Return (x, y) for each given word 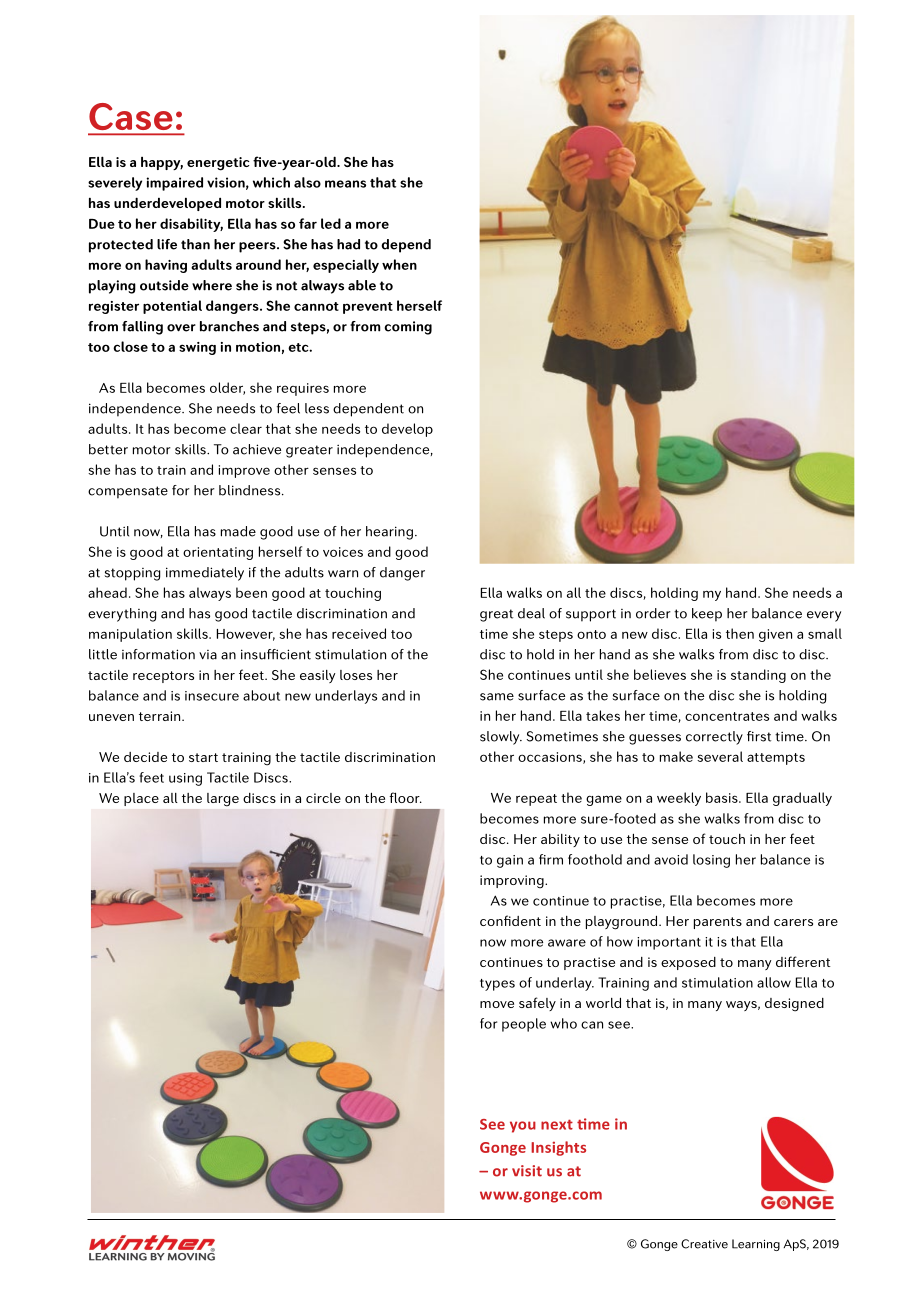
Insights (558, 1148)
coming (408, 328)
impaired (174, 184)
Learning (756, 1245)
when (399, 264)
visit (527, 1171)
